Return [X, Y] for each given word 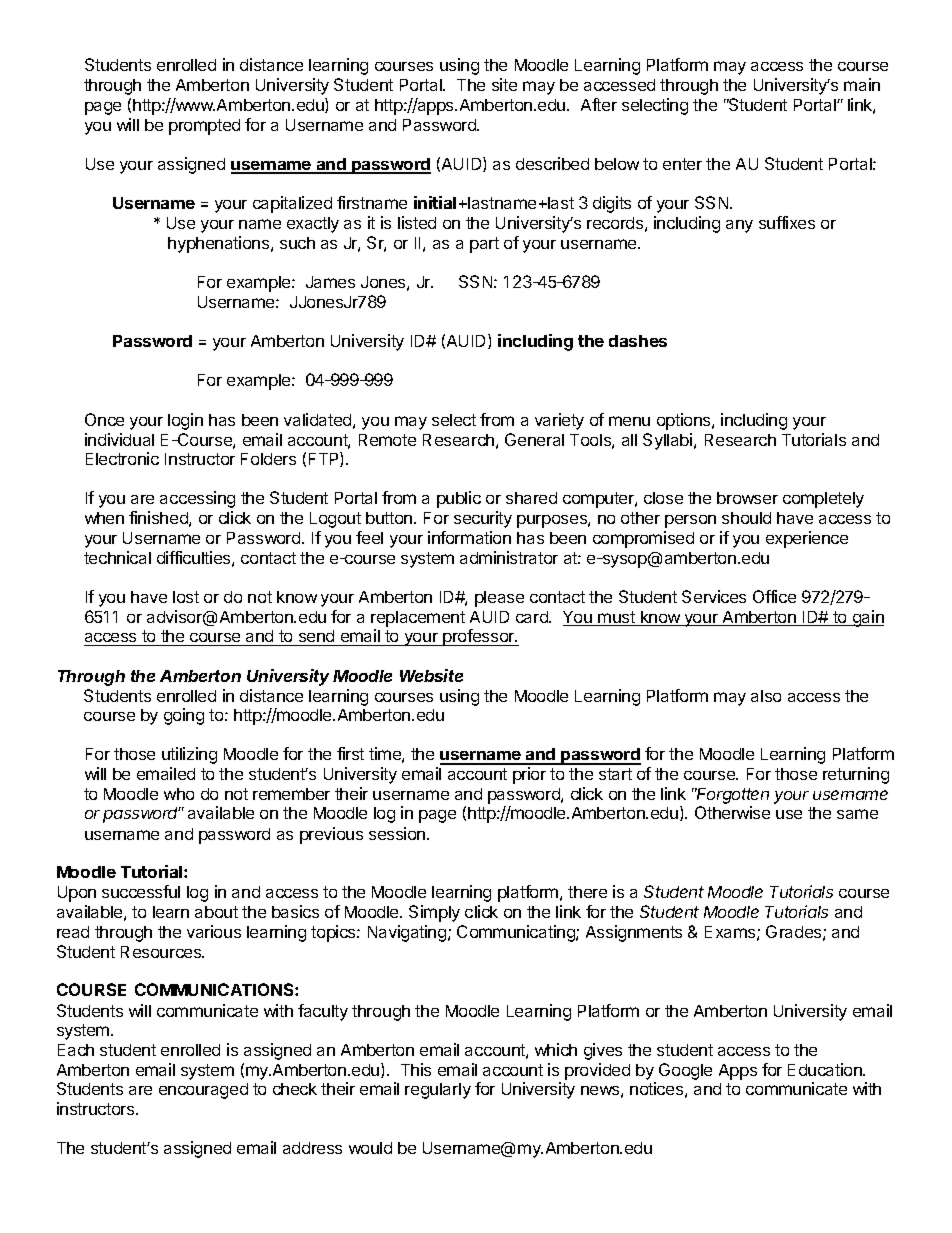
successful [141, 891]
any [739, 226]
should [746, 518]
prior [529, 775]
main [862, 84]
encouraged [203, 1091]
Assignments [634, 933]
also [766, 696]
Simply [434, 913]
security [483, 519]
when [104, 518]
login [185, 421]
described [552, 163]
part [484, 245]
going [184, 716]
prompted [204, 127]
